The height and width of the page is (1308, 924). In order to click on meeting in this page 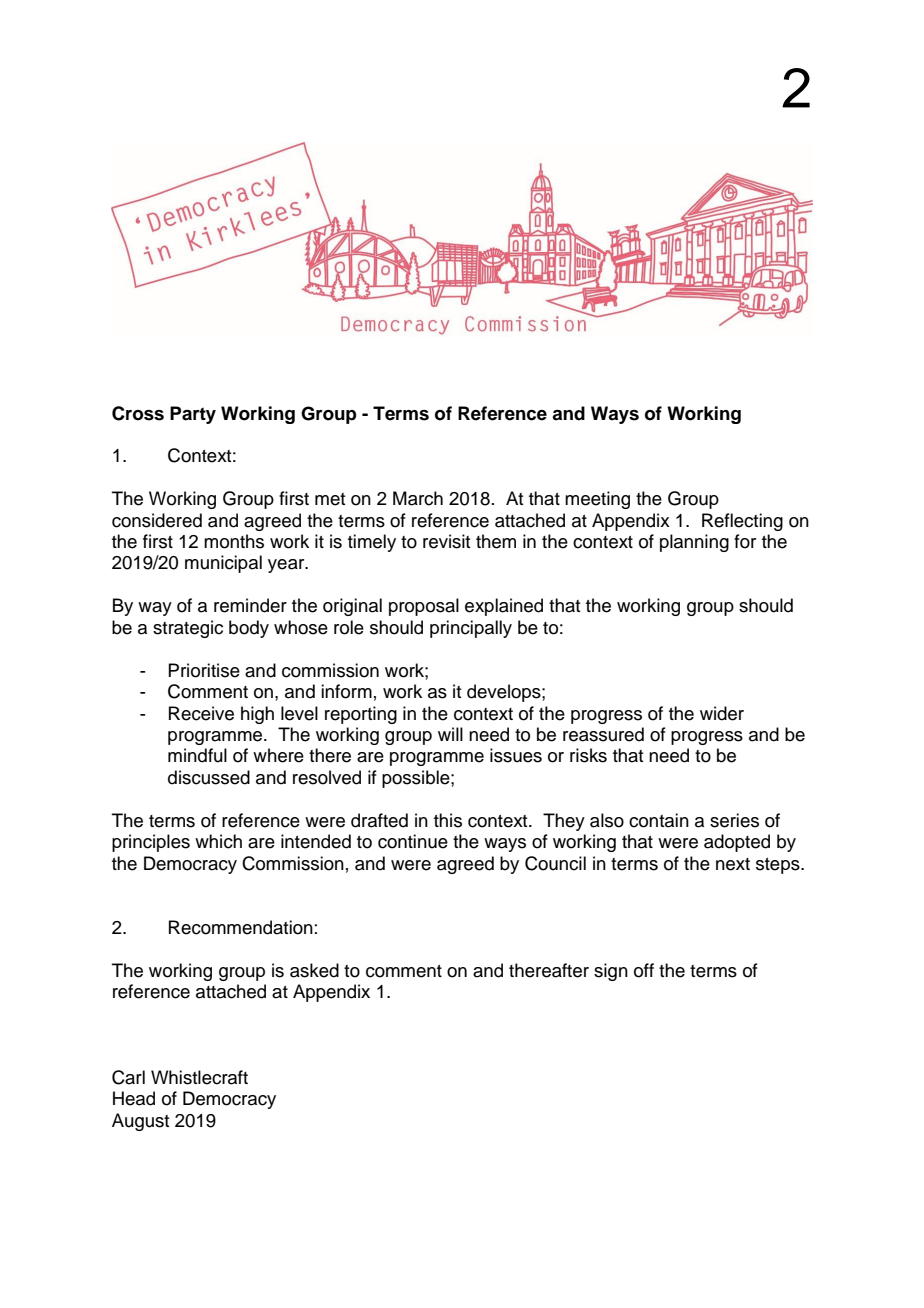, I will do `click(597, 500)`.
